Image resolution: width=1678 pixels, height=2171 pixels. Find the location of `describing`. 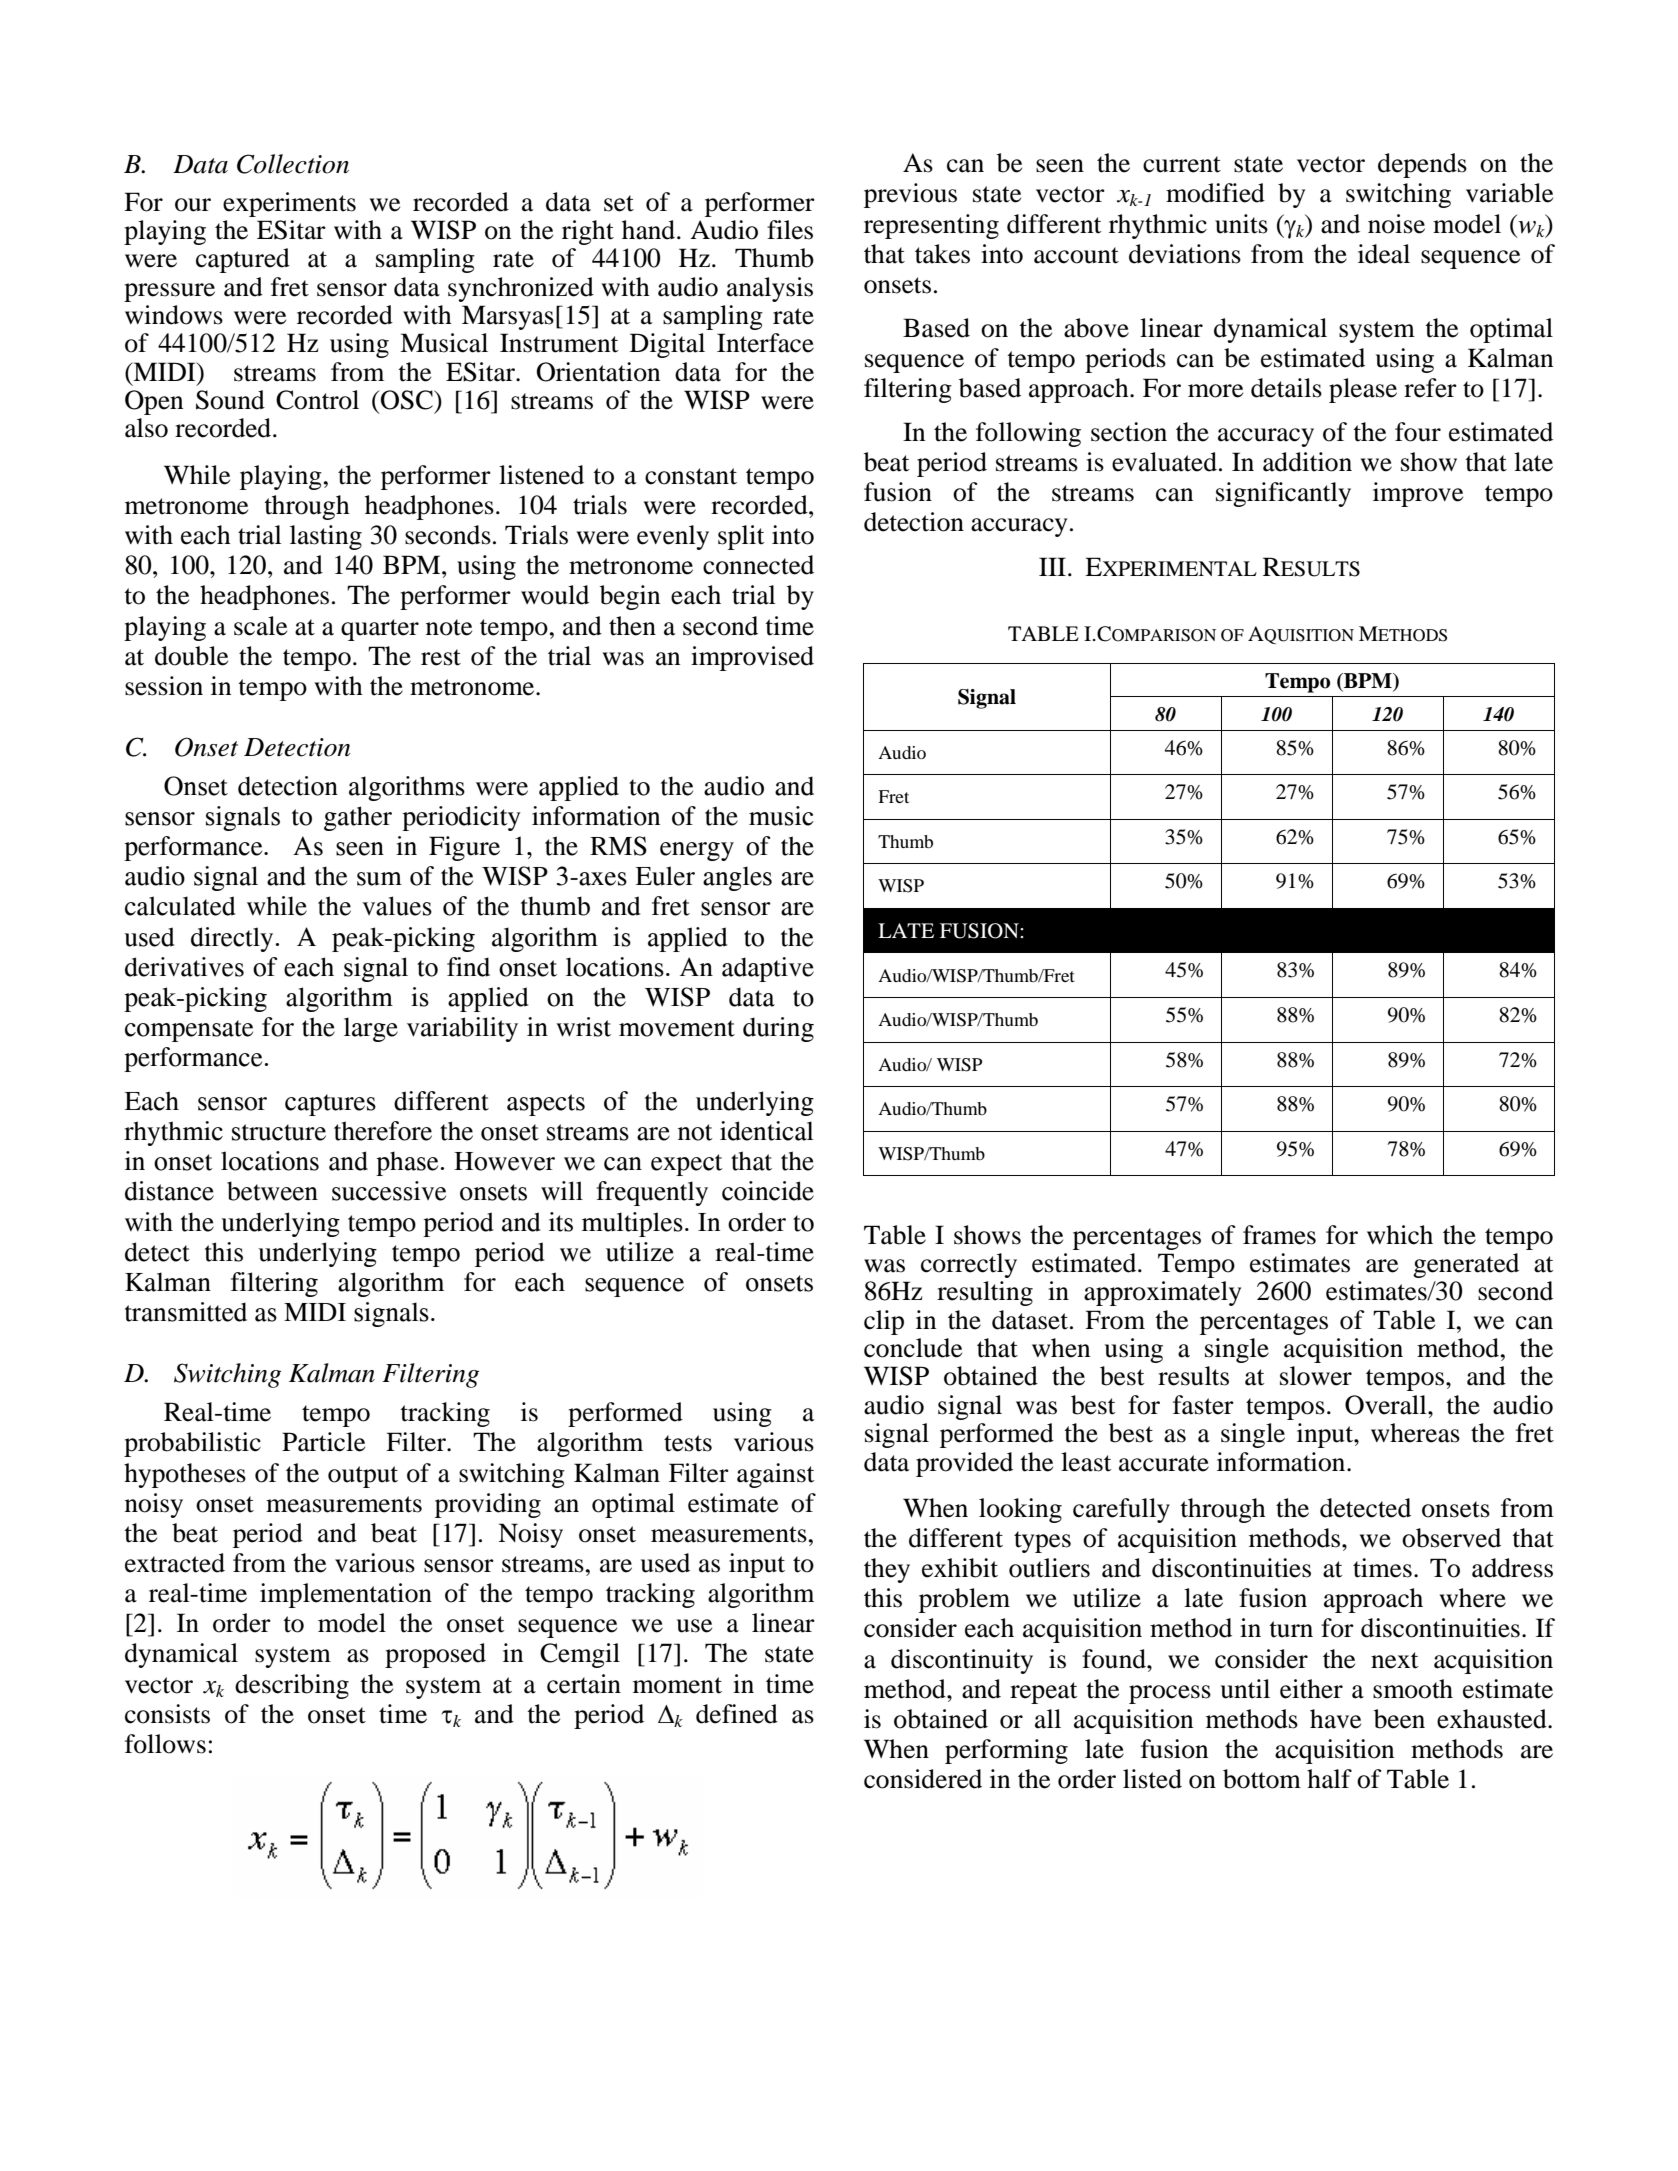

describing is located at coordinates (292, 1686).
